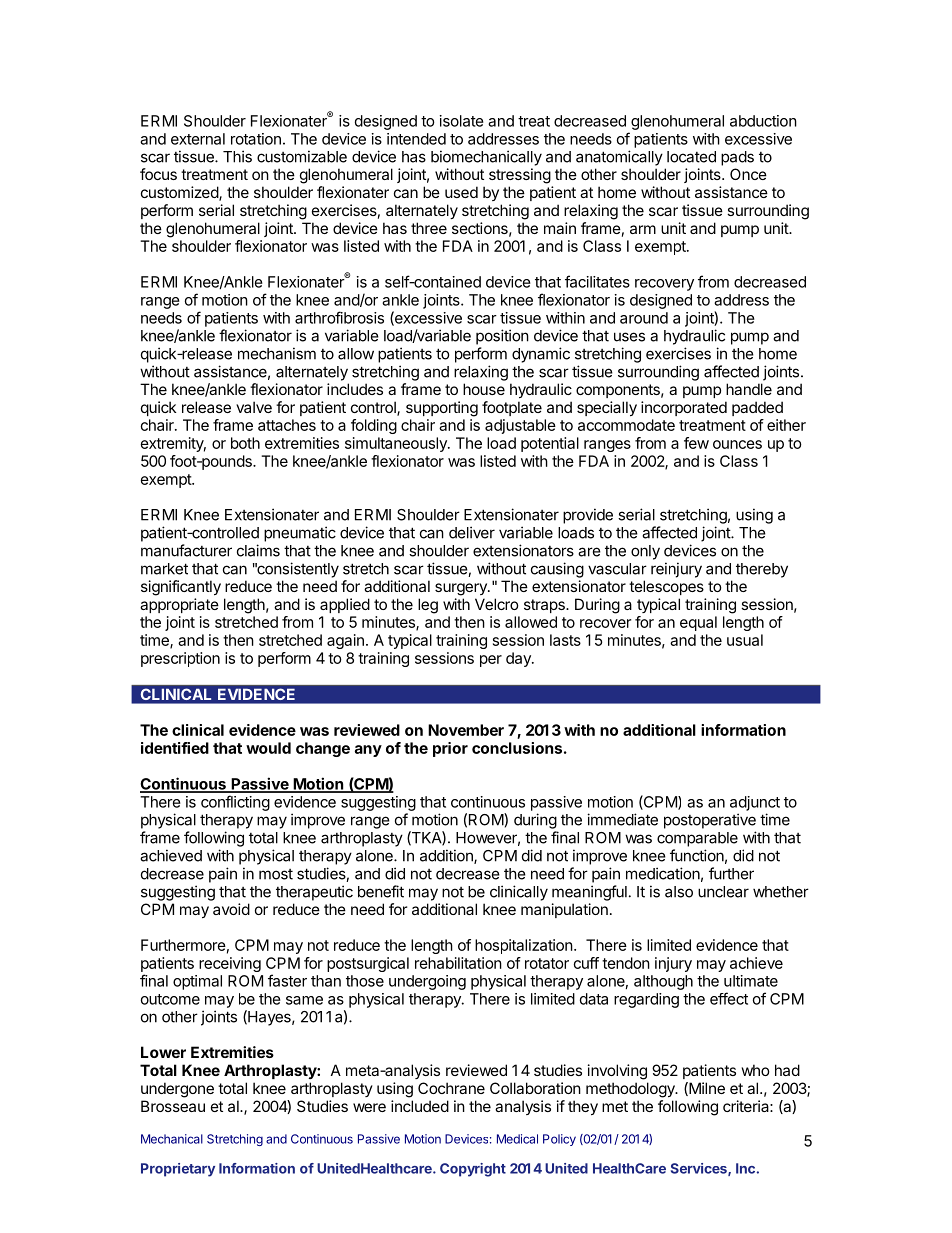 This image has width=952, height=1233. I want to click on day, so click(519, 659).
